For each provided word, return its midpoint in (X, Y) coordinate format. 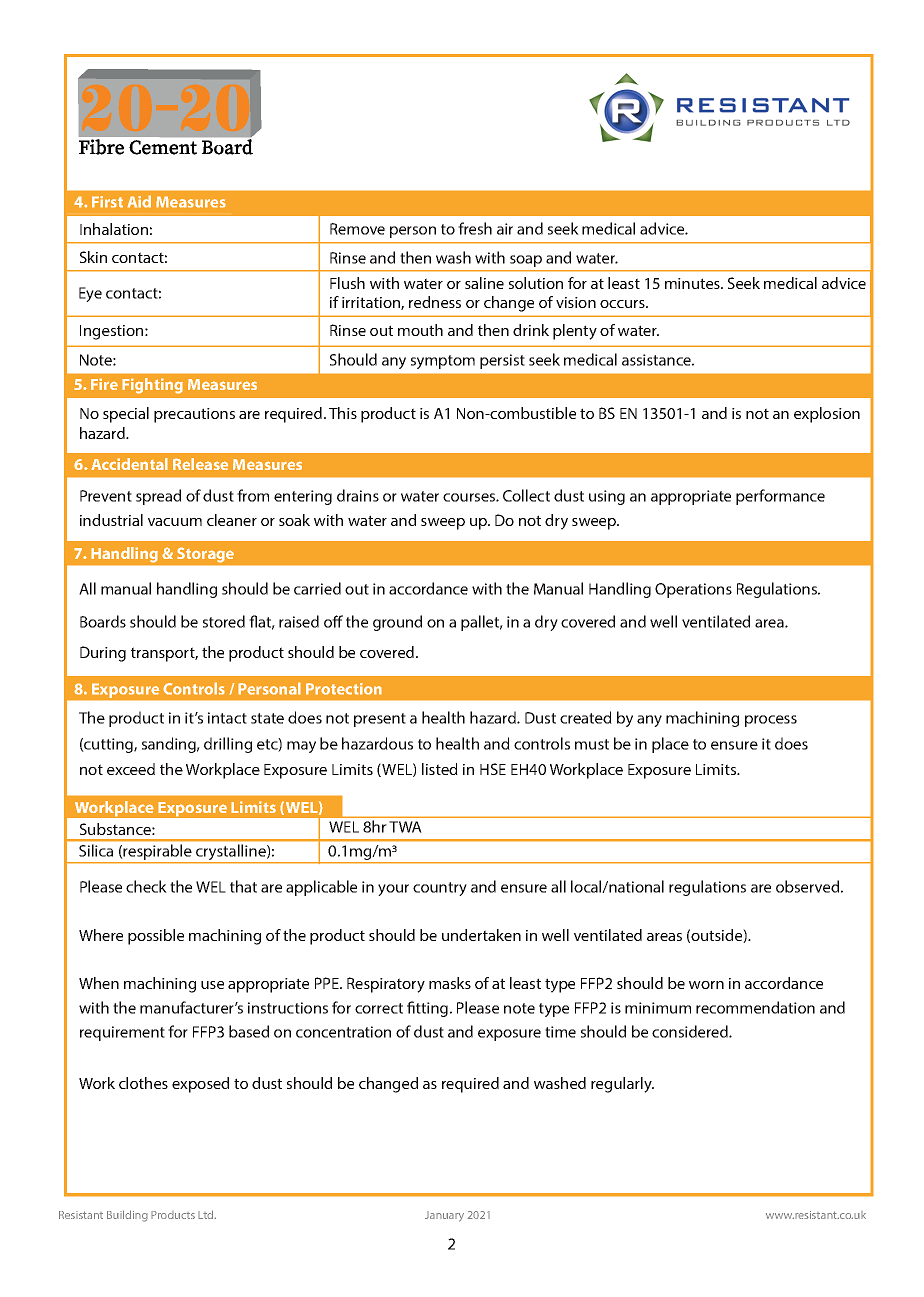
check (146, 886)
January (444, 1216)
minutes (693, 283)
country (440, 889)
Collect (526, 495)
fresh (475, 228)
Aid (139, 201)
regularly (622, 1085)
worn (706, 985)
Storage (206, 555)
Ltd (207, 1214)
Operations (693, 590)
